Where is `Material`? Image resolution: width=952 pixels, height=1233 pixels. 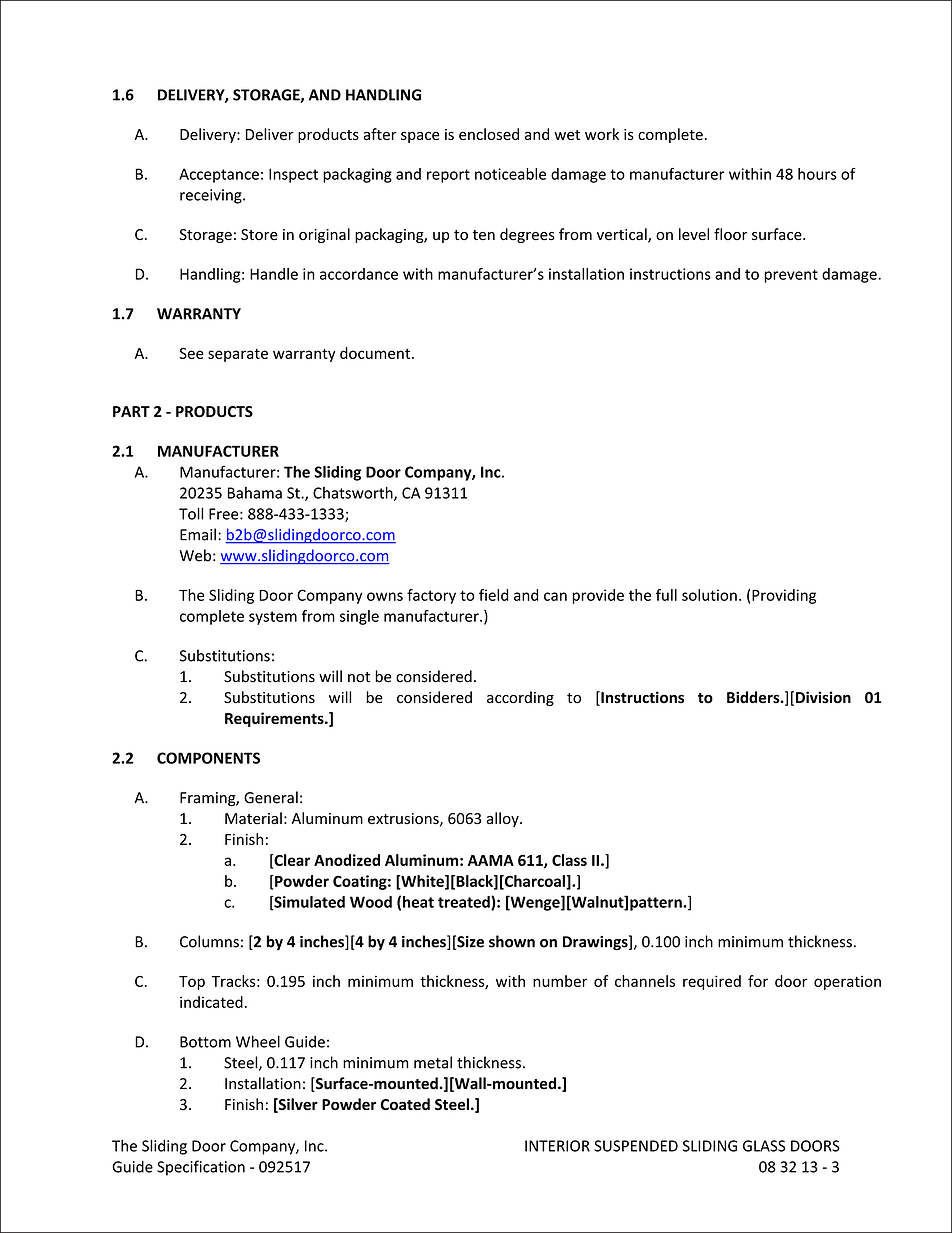 Material is located at coordinates (253, 818).
